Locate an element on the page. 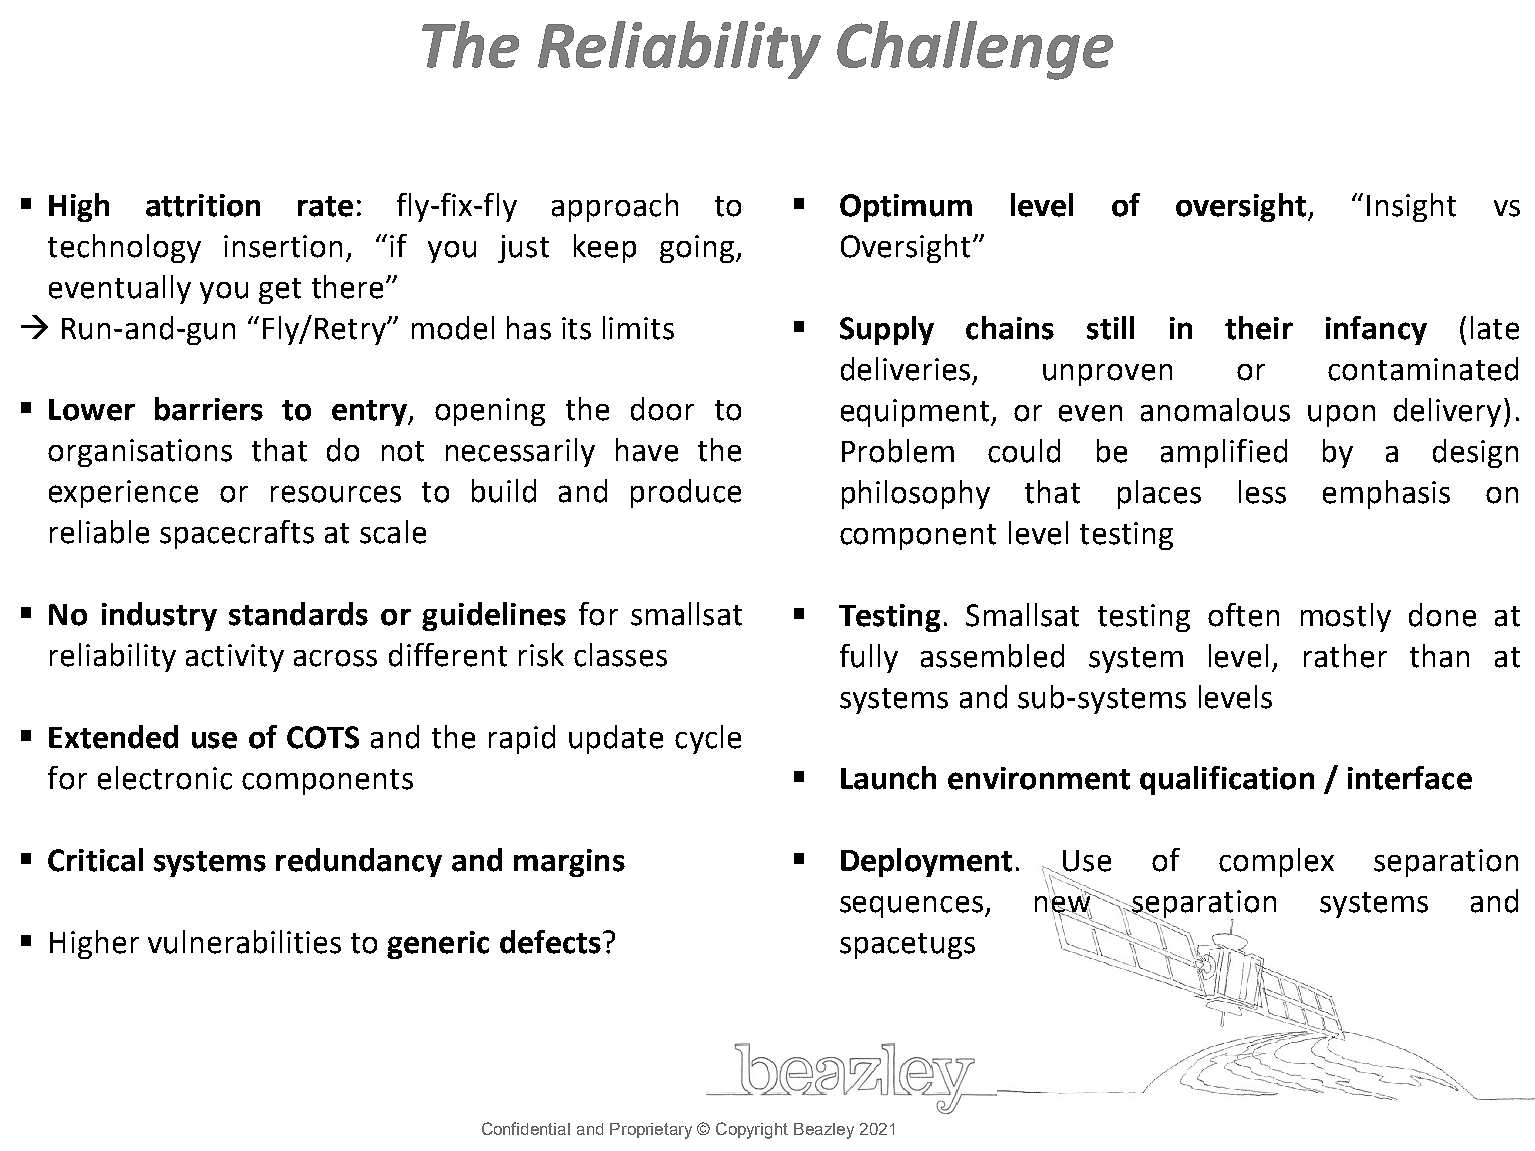 The height and width of the image is (1151, 1535). attrition is located at coordinates (203, 205).
